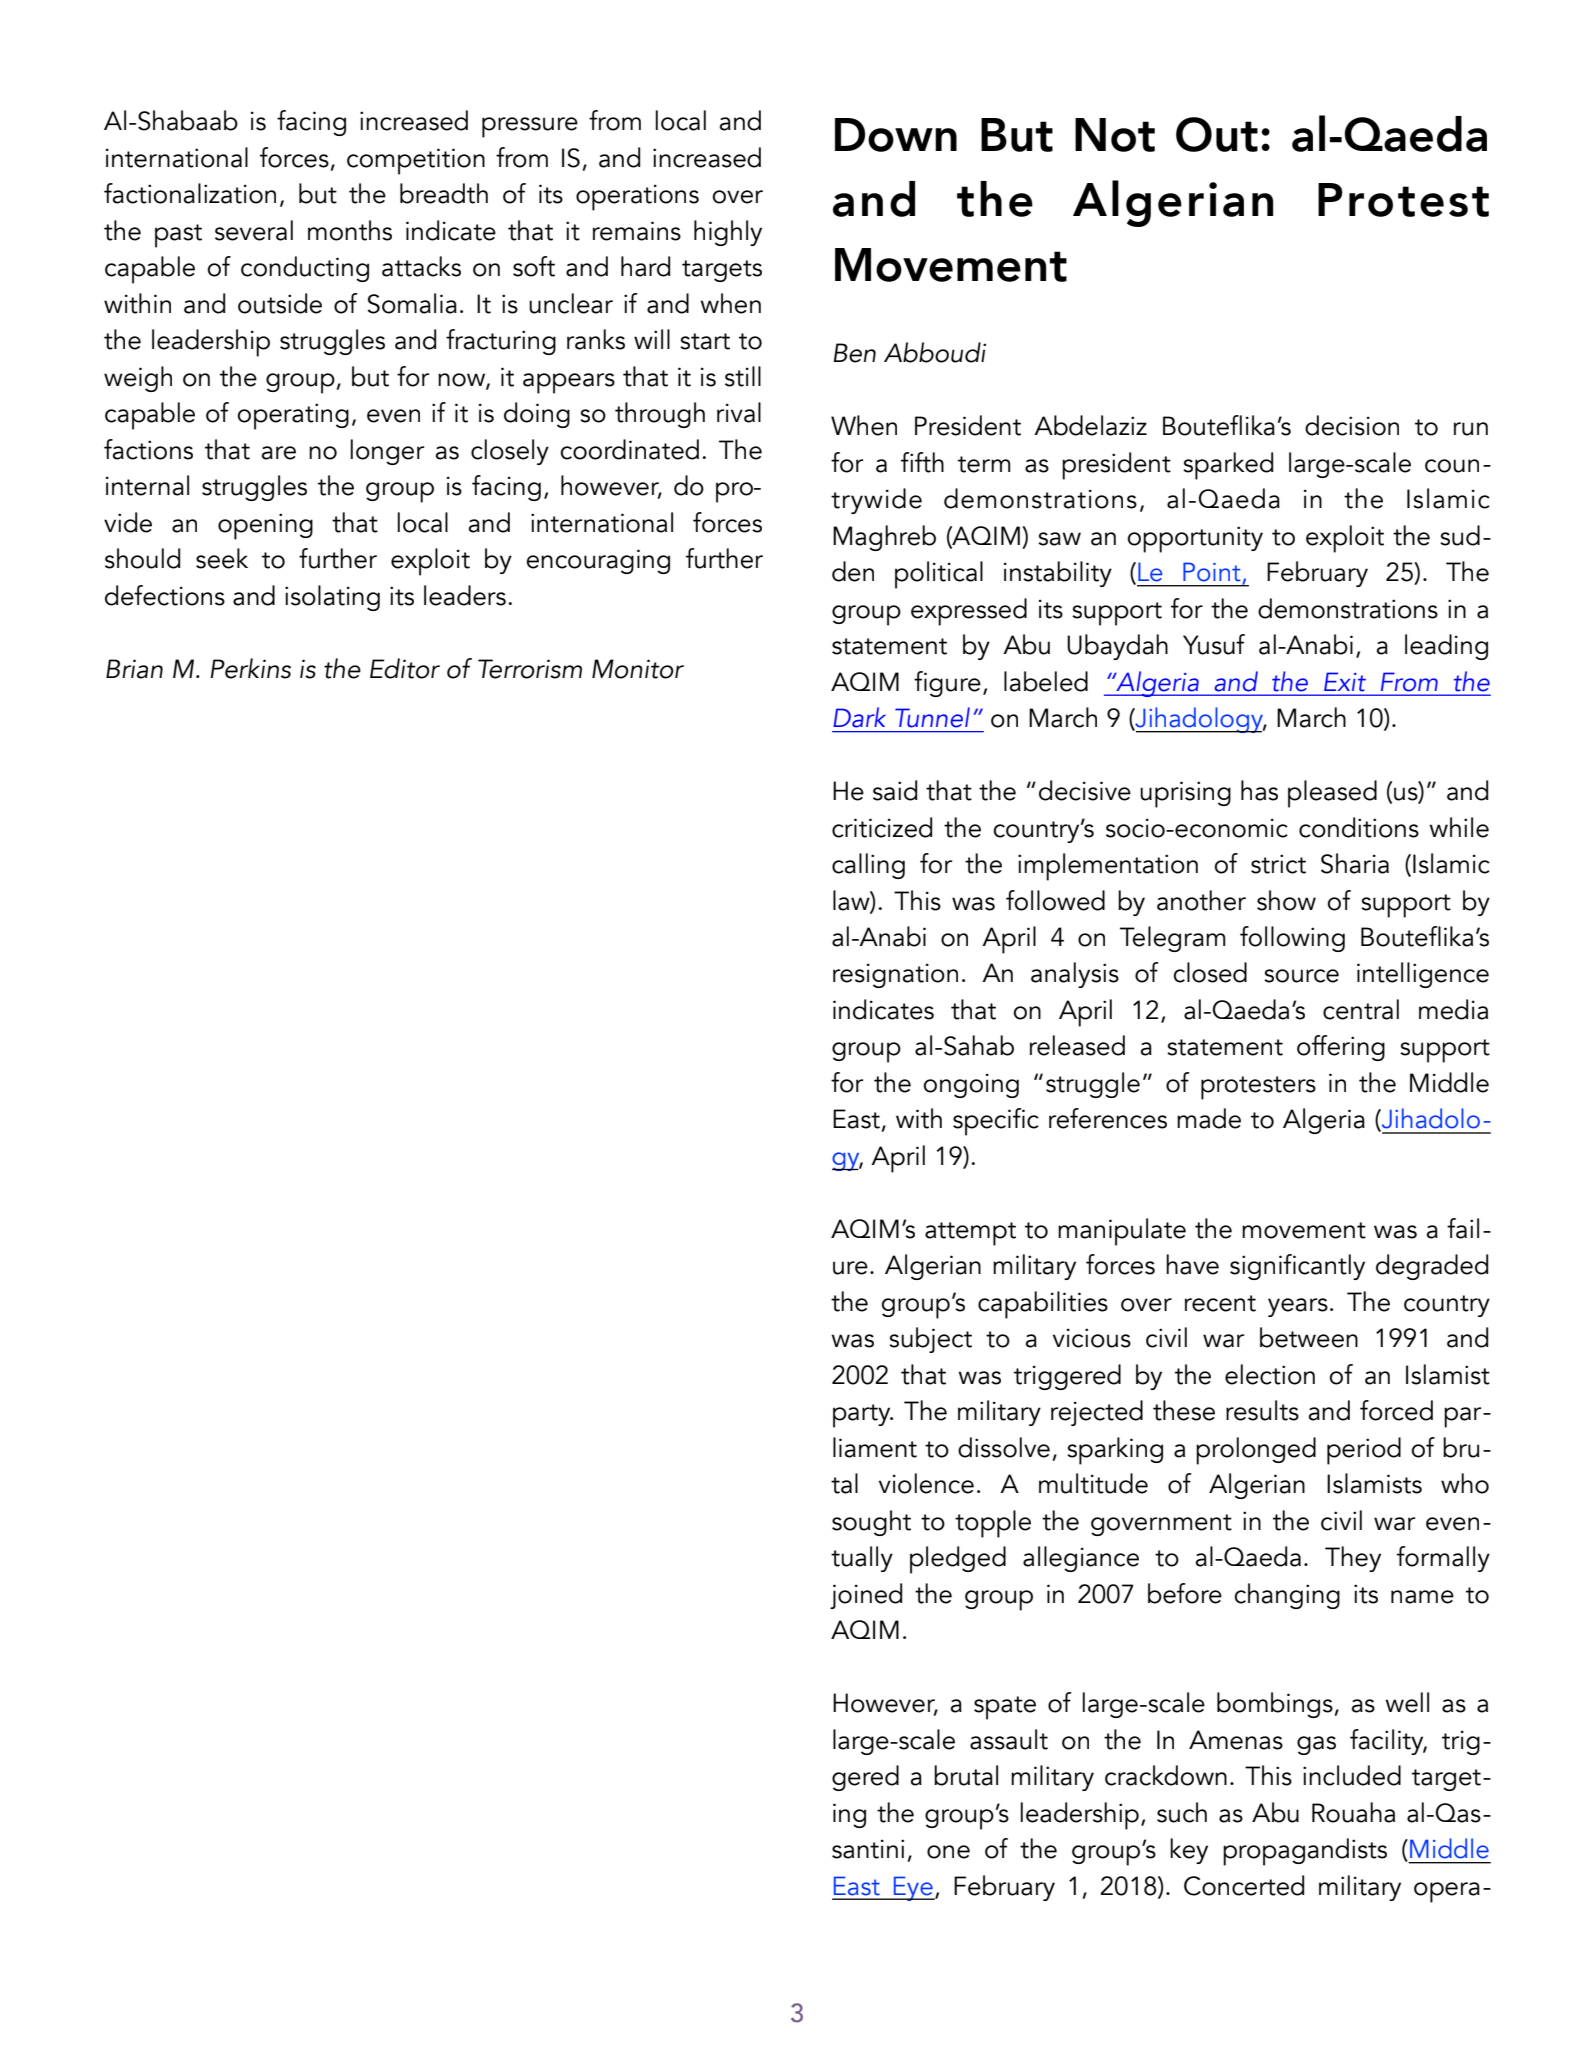 This page has height=2064, width=1595. I want to click on highly, so click(728, 233).
